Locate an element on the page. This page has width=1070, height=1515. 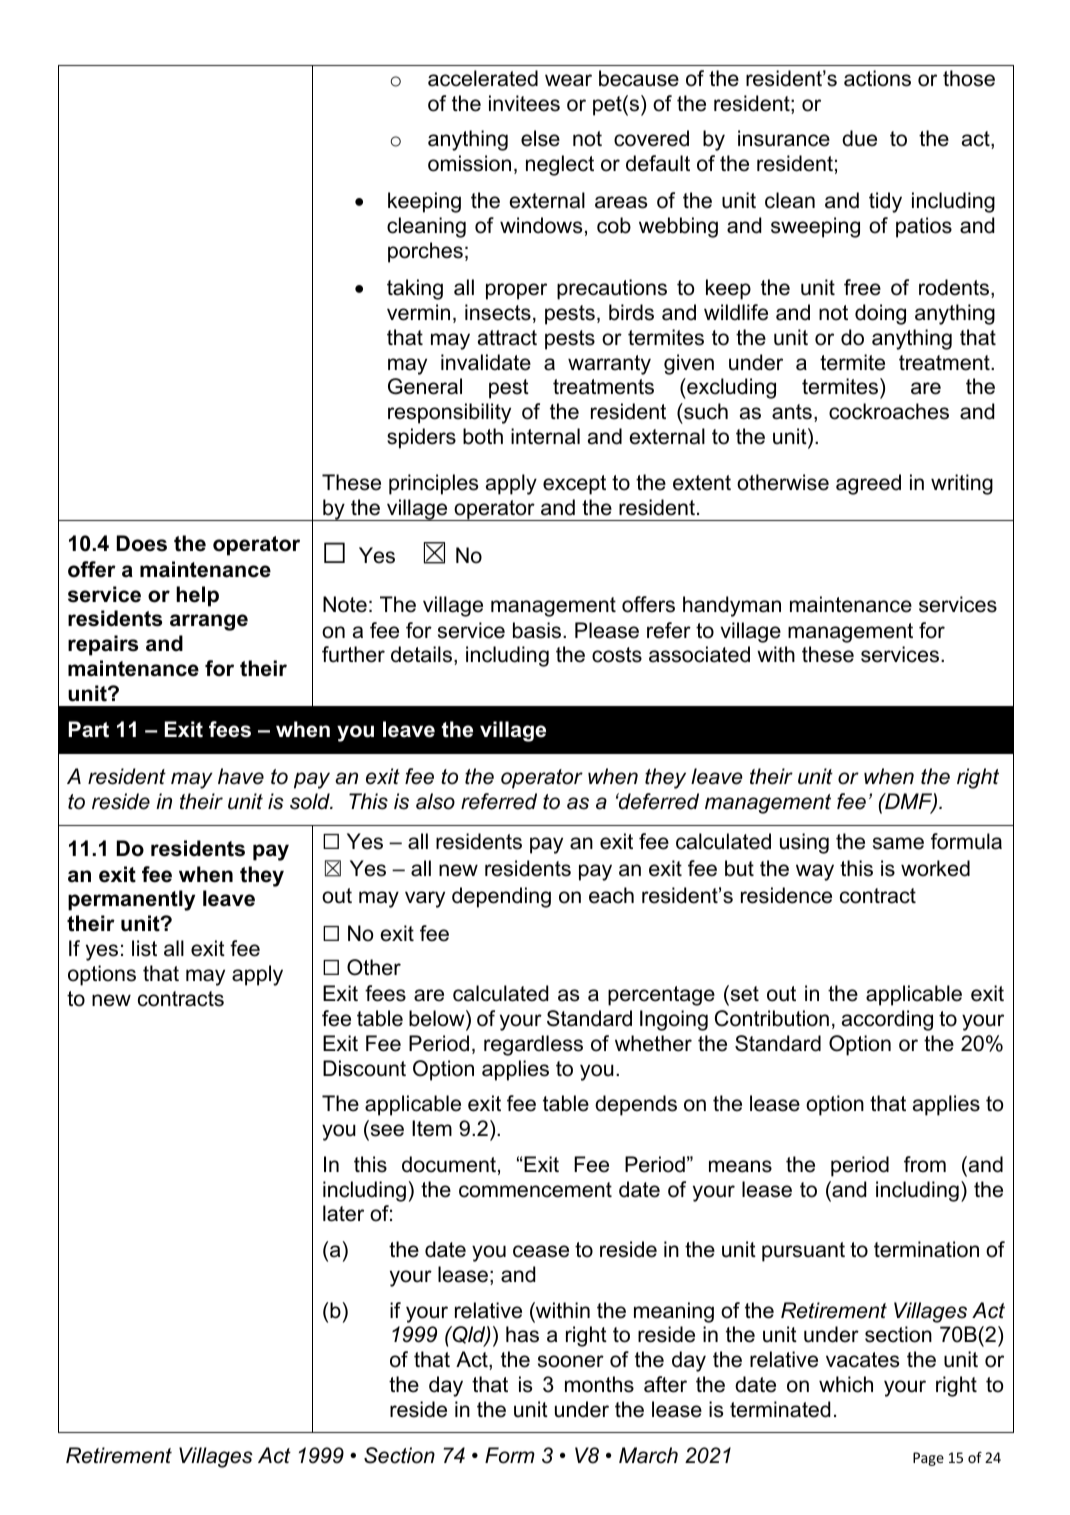
basis is located at coordinates (538, 630).
